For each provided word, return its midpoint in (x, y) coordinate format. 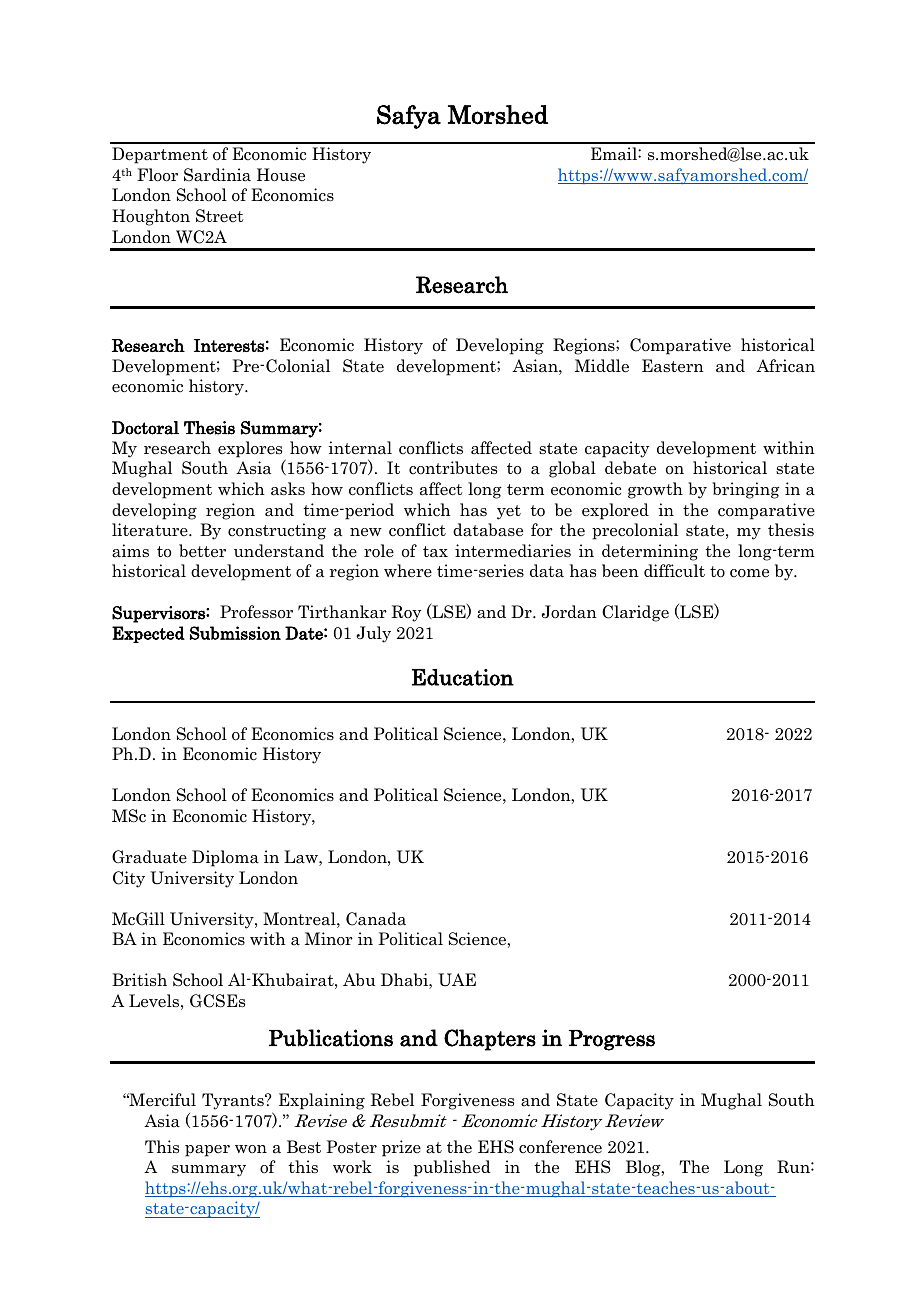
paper (207, 1151)
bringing (746, 490)
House (281, 175)
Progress (612, 1040)
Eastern (673, 366)
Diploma (225, 858)
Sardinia (217, 175)
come (749, 573)
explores (250, 449)
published (452, 1168)
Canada (376, 919)
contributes (453, 468)
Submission (235, 633)
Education (463, 677)
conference (560, 1147)
